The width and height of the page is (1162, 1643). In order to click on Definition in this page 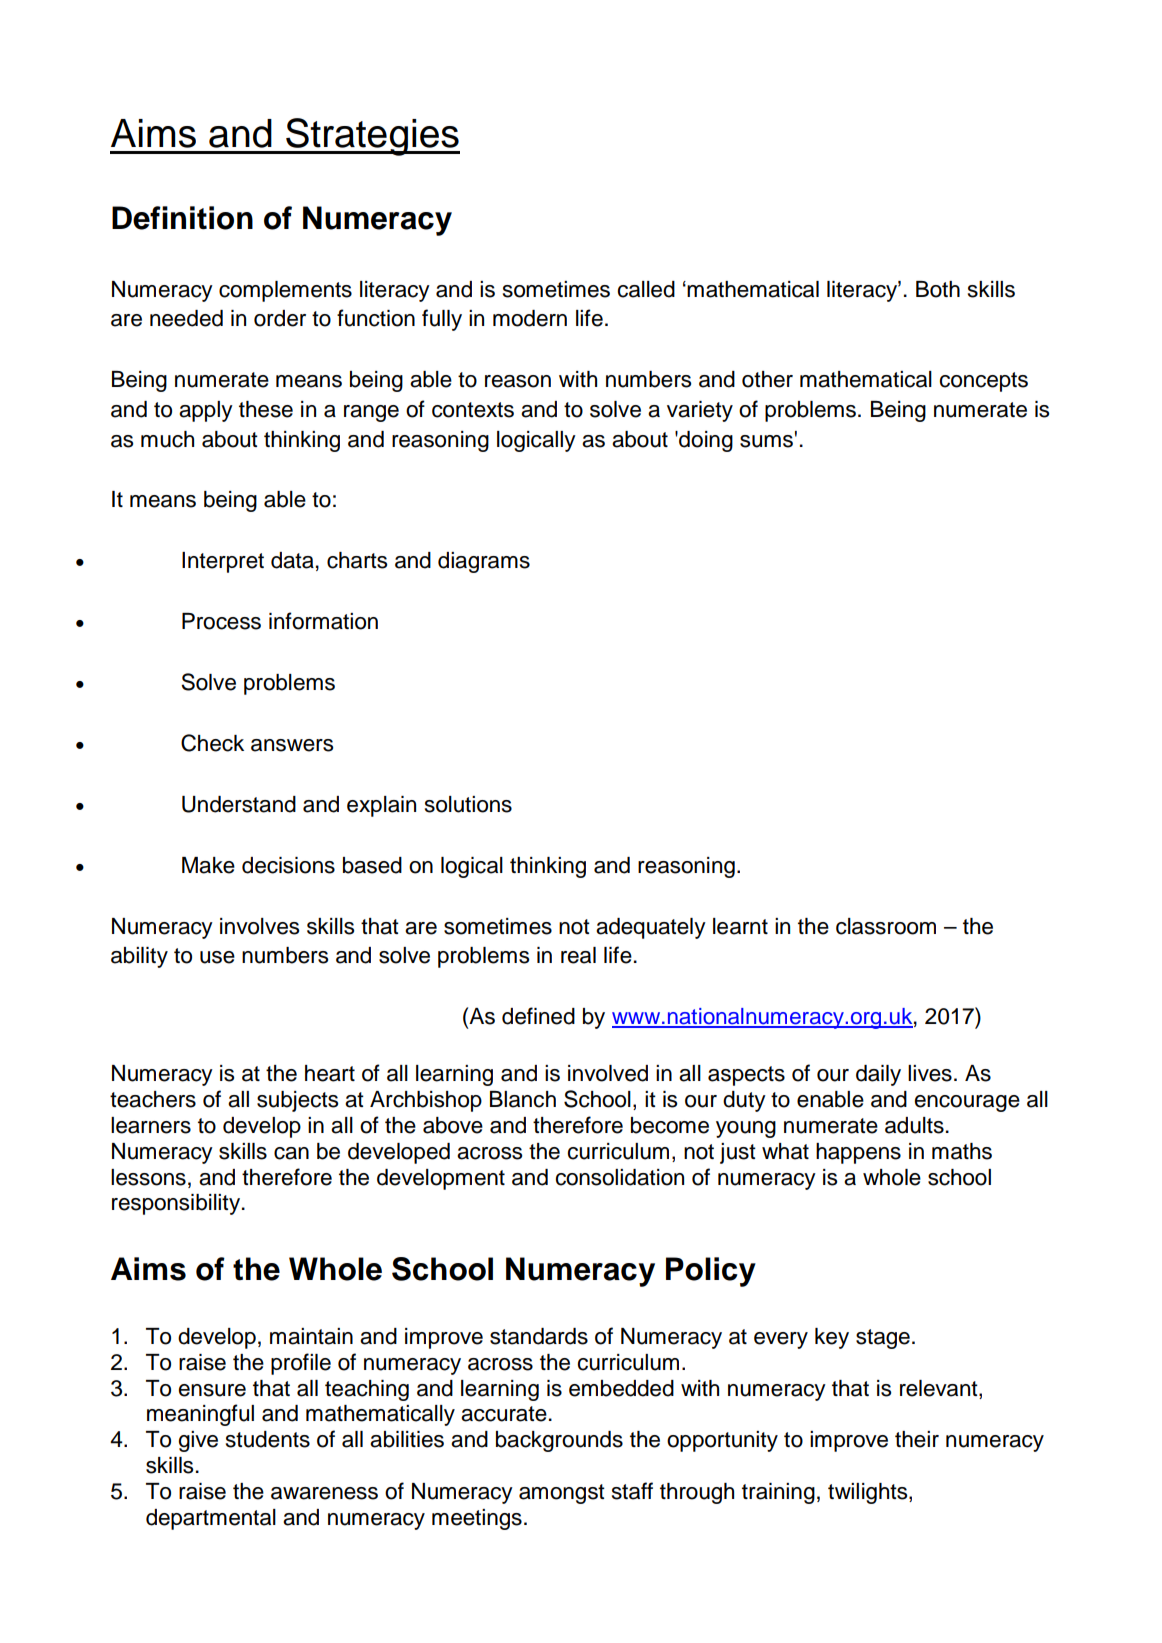, I will do `click(182, 218)`.
